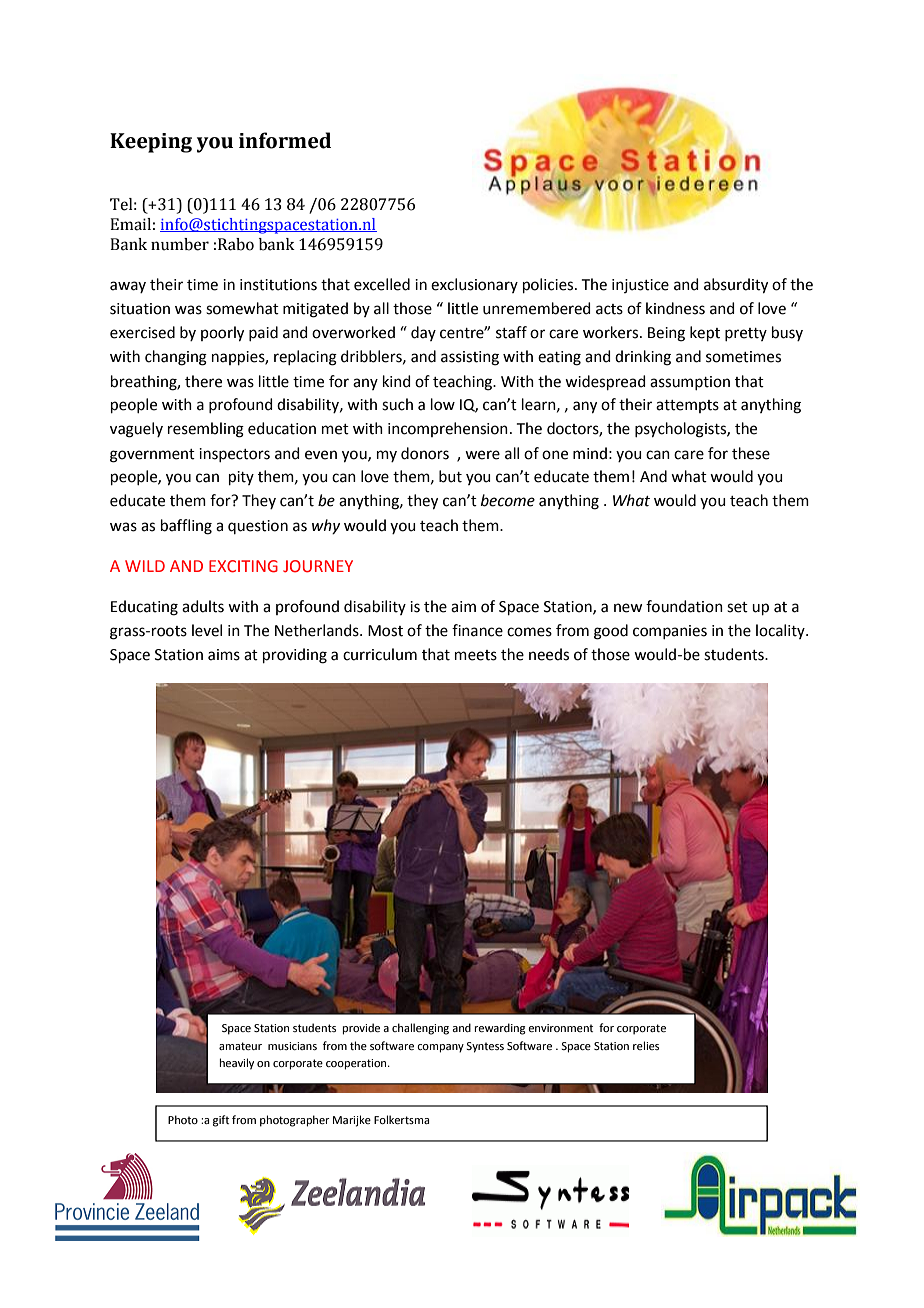 The width and height of the screenshot is (924, 1308). What do you see at coordinates (476, 655) in the screenshot?
I see `meets` at bounding box center [476, 655].
